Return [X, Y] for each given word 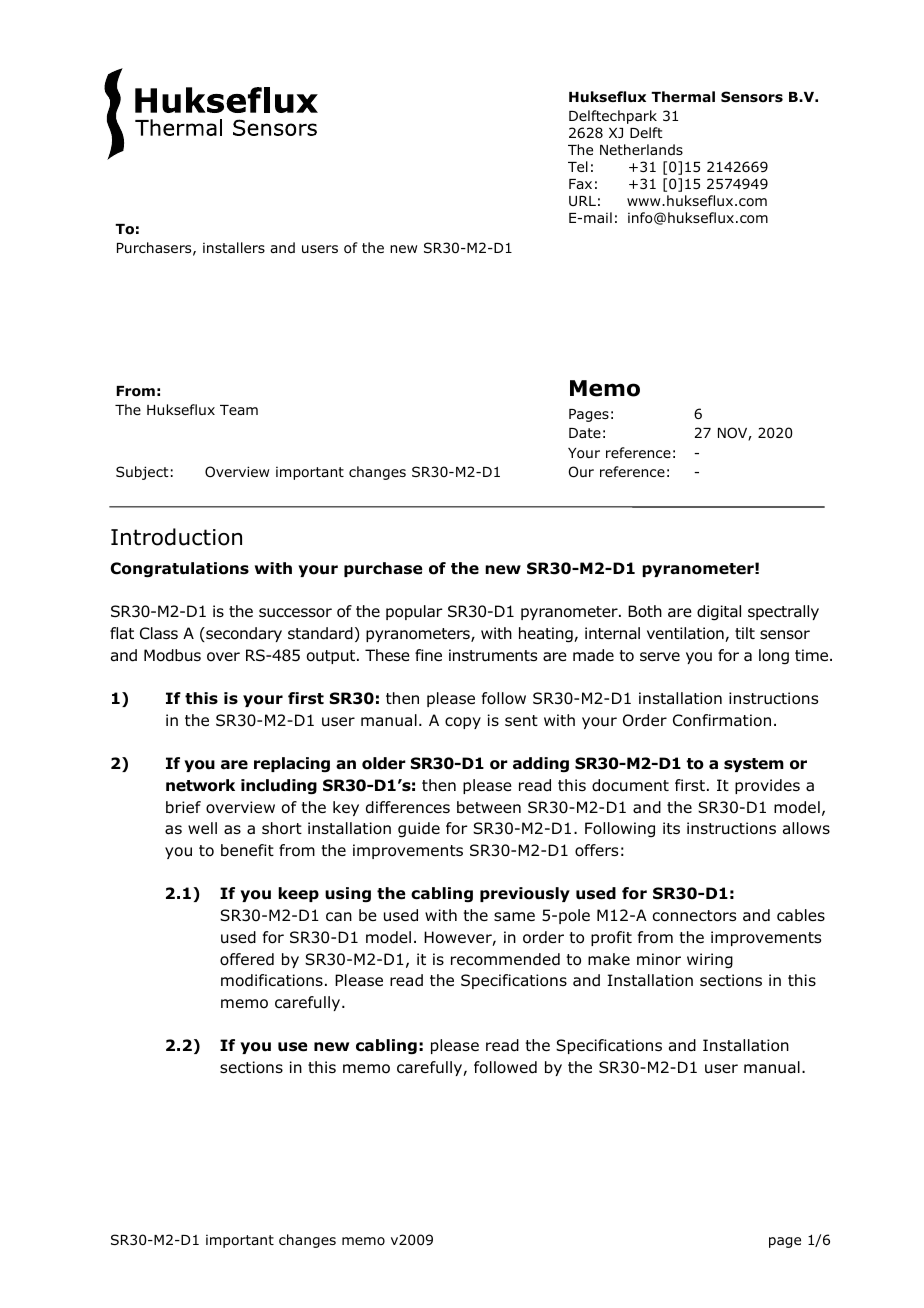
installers [234, 247]
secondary [243, 634]
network [200, 785]
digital [719, 613]
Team [239, 410]
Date [585, 433]
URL [582, 201]
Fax [580, 184]
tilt [745, 633]
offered [247, 959]
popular [414, 612]
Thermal [683, 96]
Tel [578, 166]
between [489, 807]
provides [767, 786]
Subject [142, 473]
